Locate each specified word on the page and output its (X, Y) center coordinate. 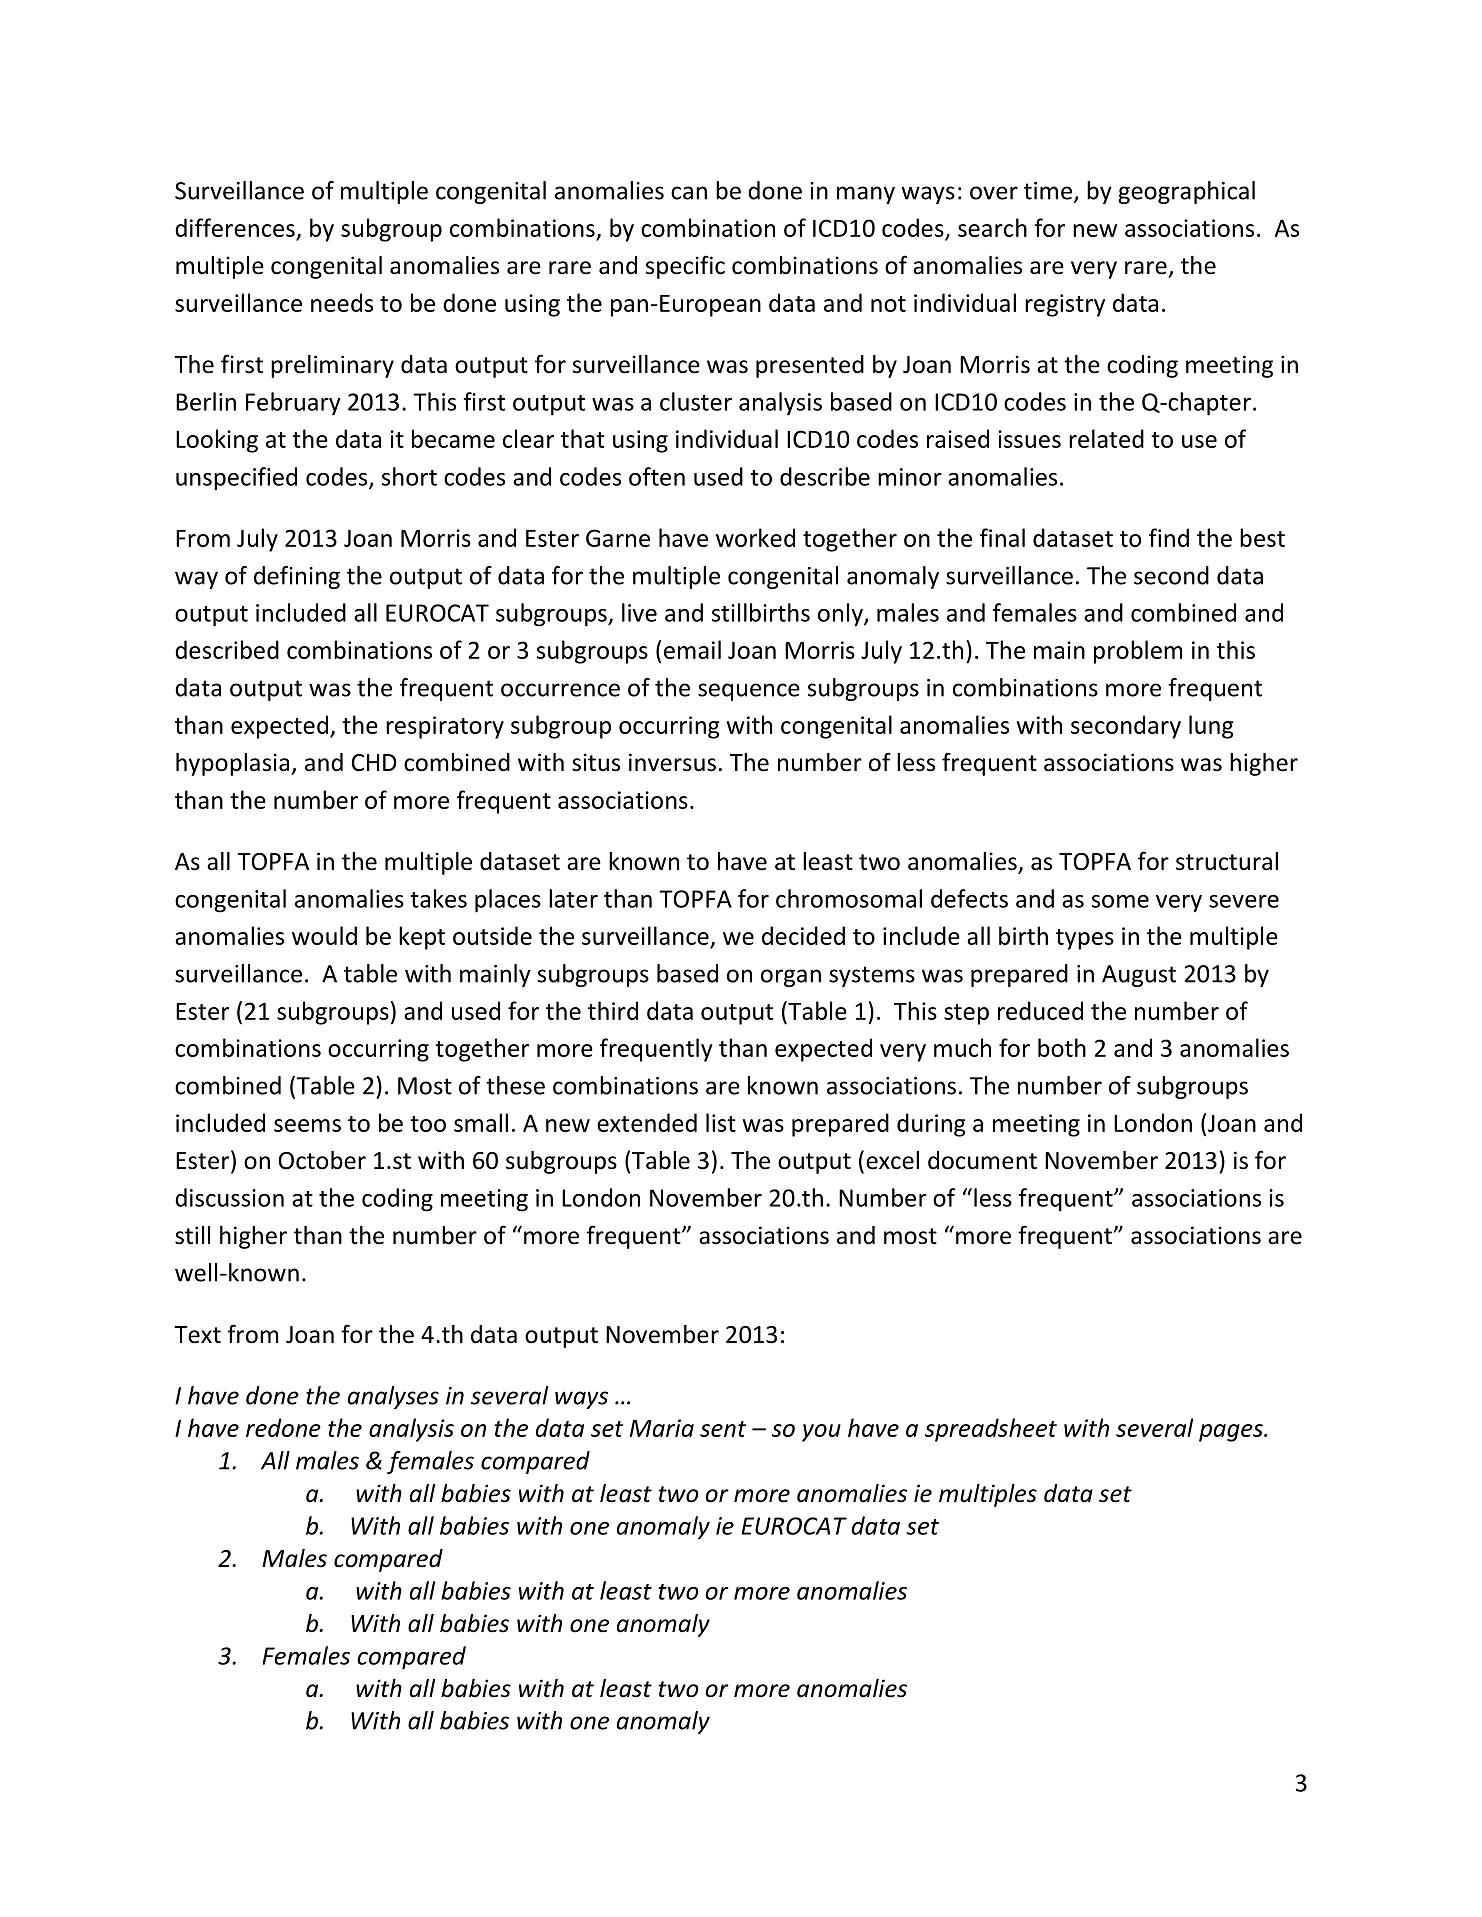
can (689, 193)
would (324, 935)
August (1139, 976)
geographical (1186, 192)
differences (235, 227)
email (692, 649)
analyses (393, 1397)
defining (297, 577)
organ (791, 978)
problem (1138, 652)
